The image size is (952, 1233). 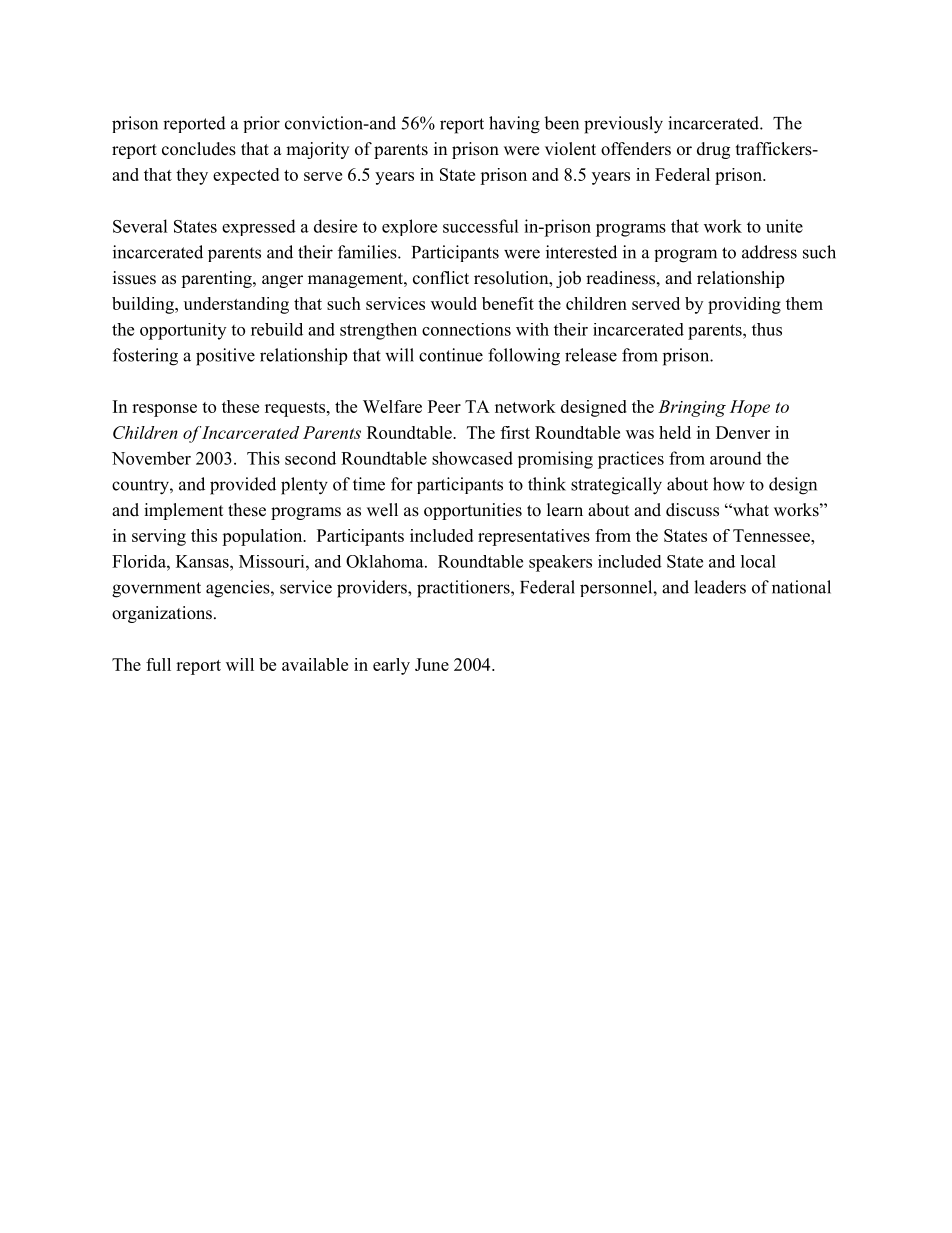 I want to click on having, so click(x=514, y=125).
